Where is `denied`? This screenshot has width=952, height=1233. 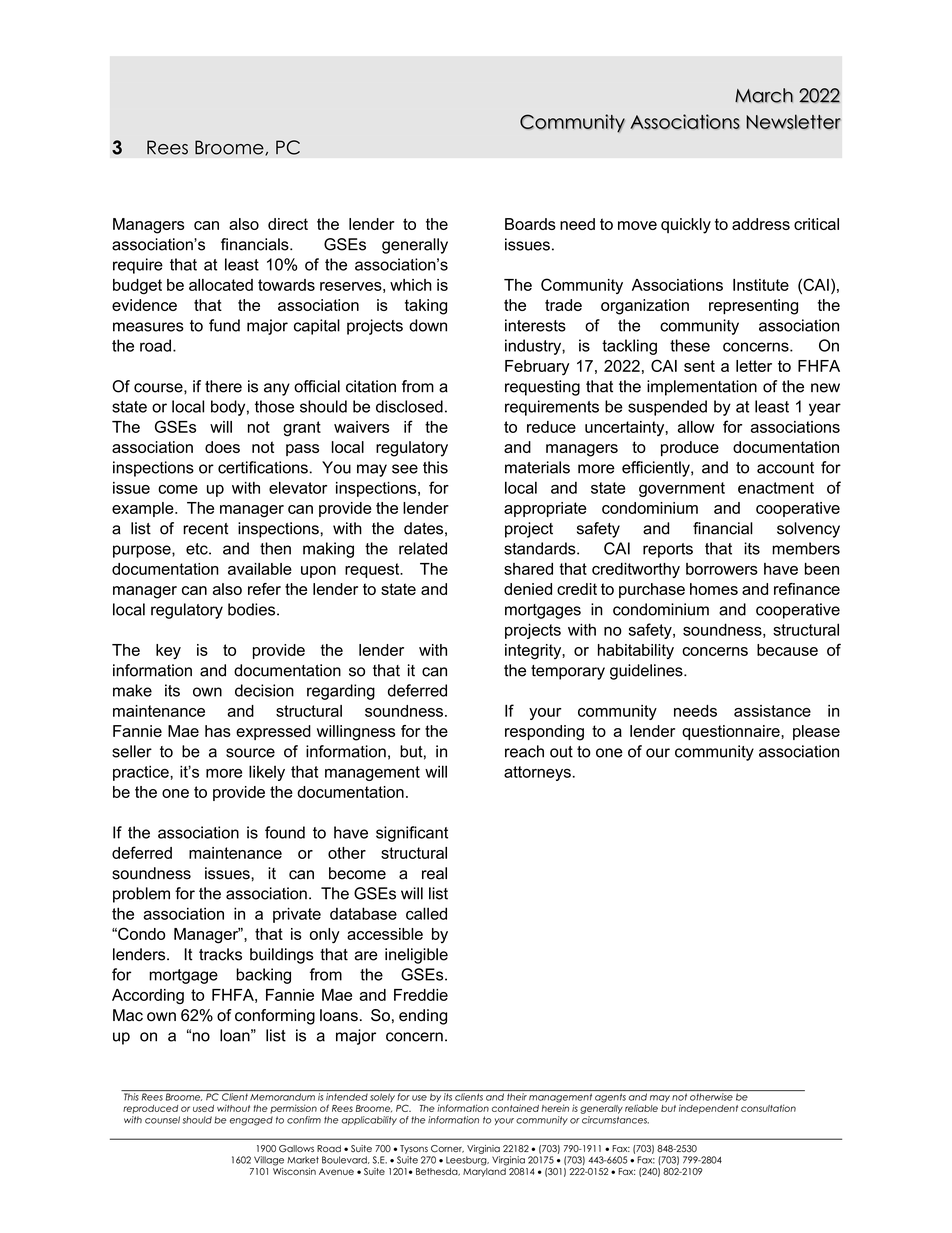
denied is located at coordinates (528, 589).
